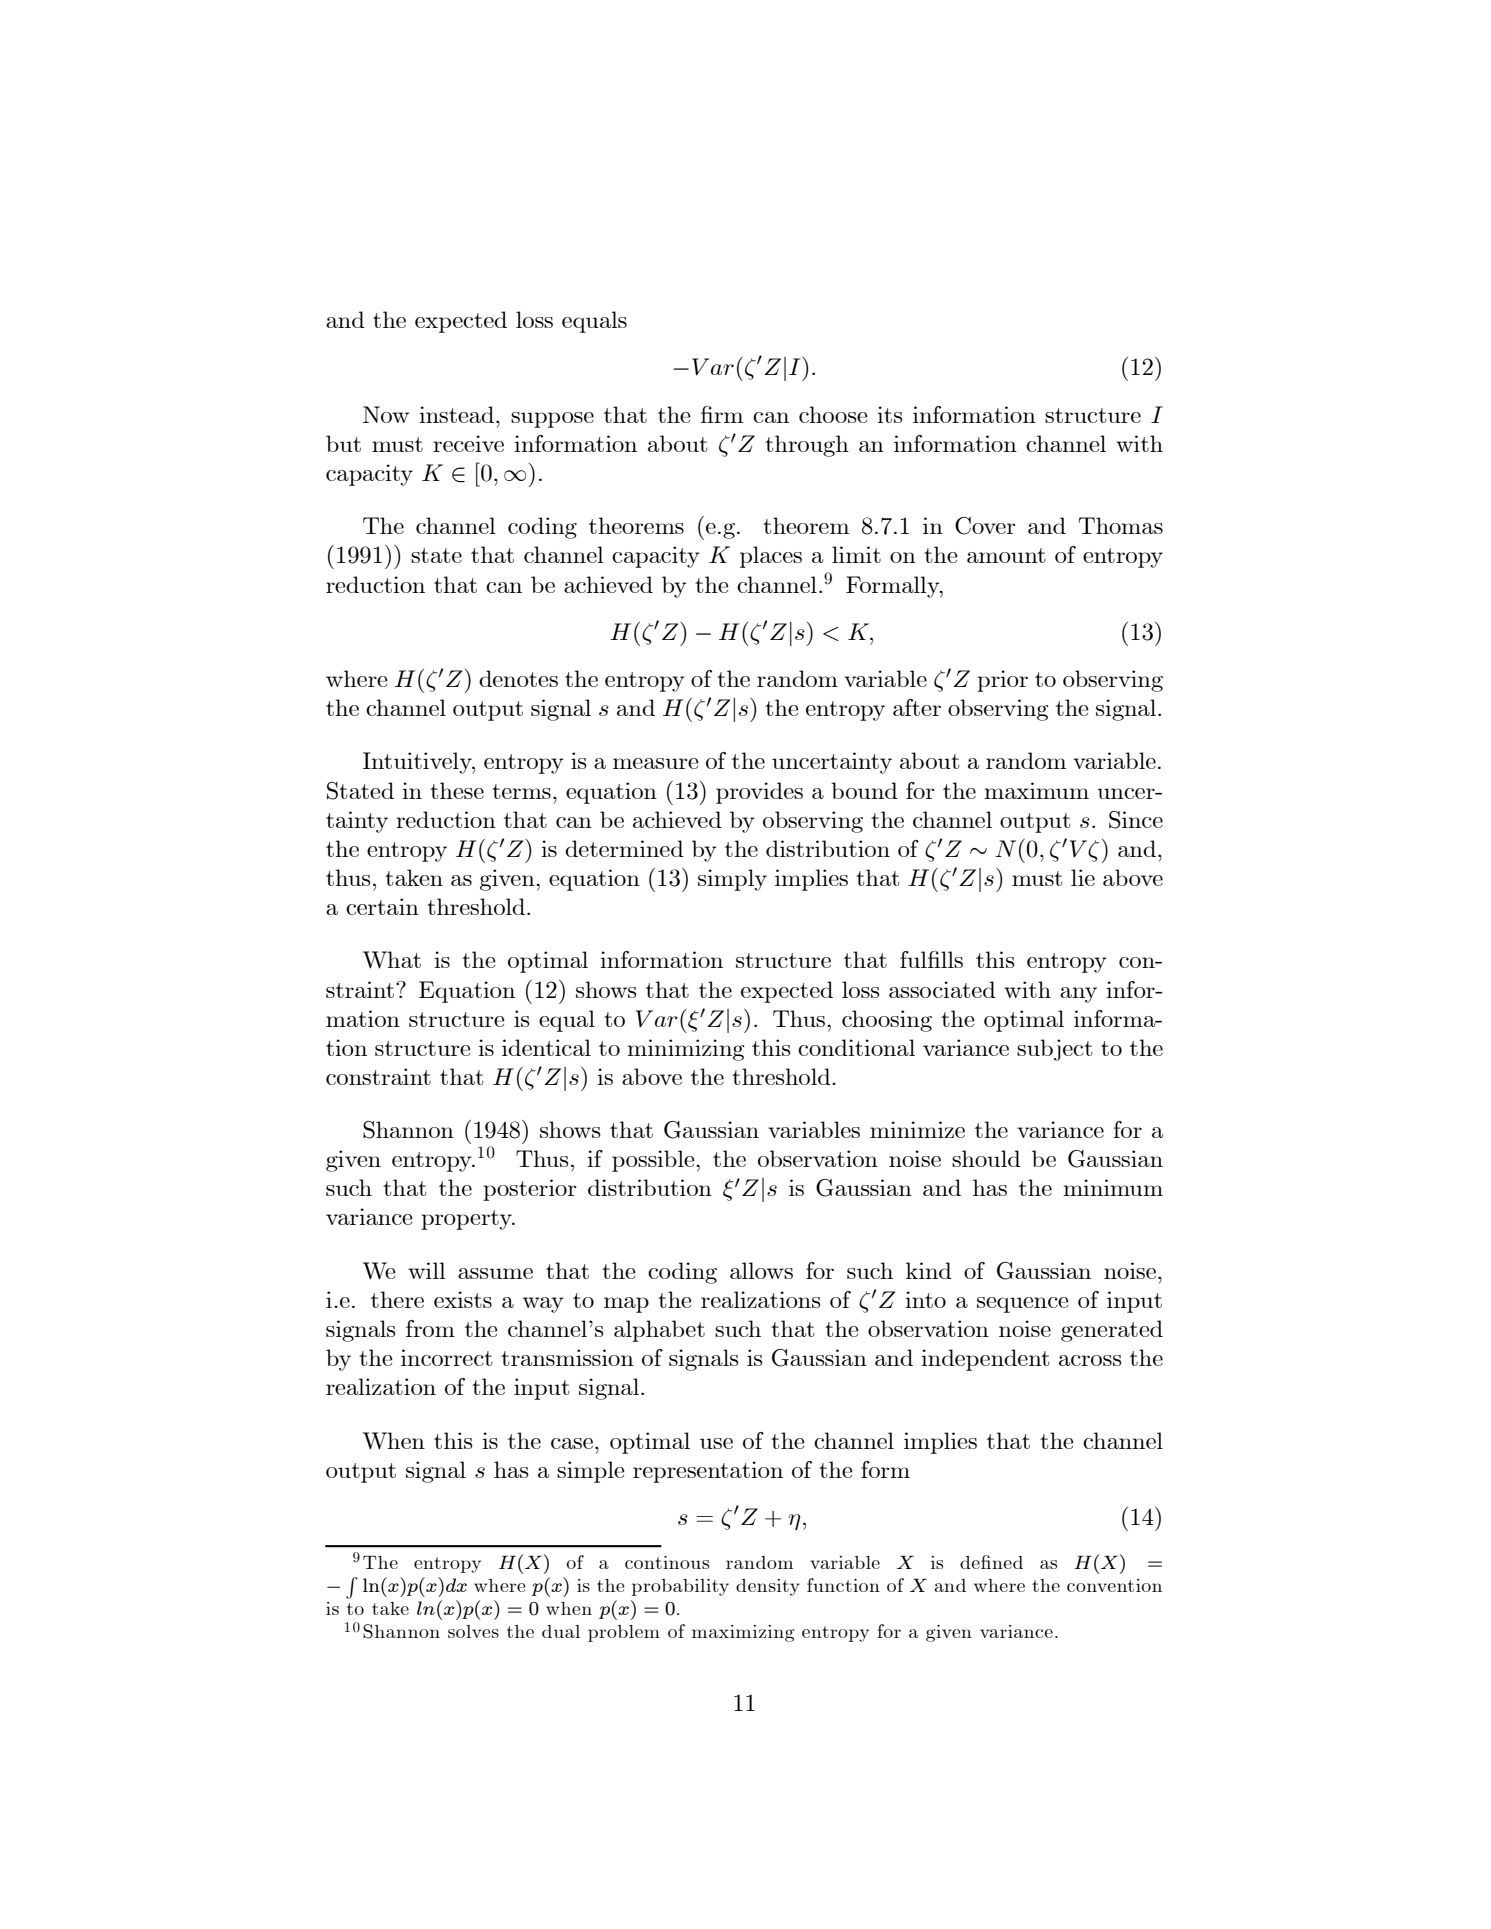  Describe the element at coordinates (473, 1631) in the document. I see `solves` at that location.
